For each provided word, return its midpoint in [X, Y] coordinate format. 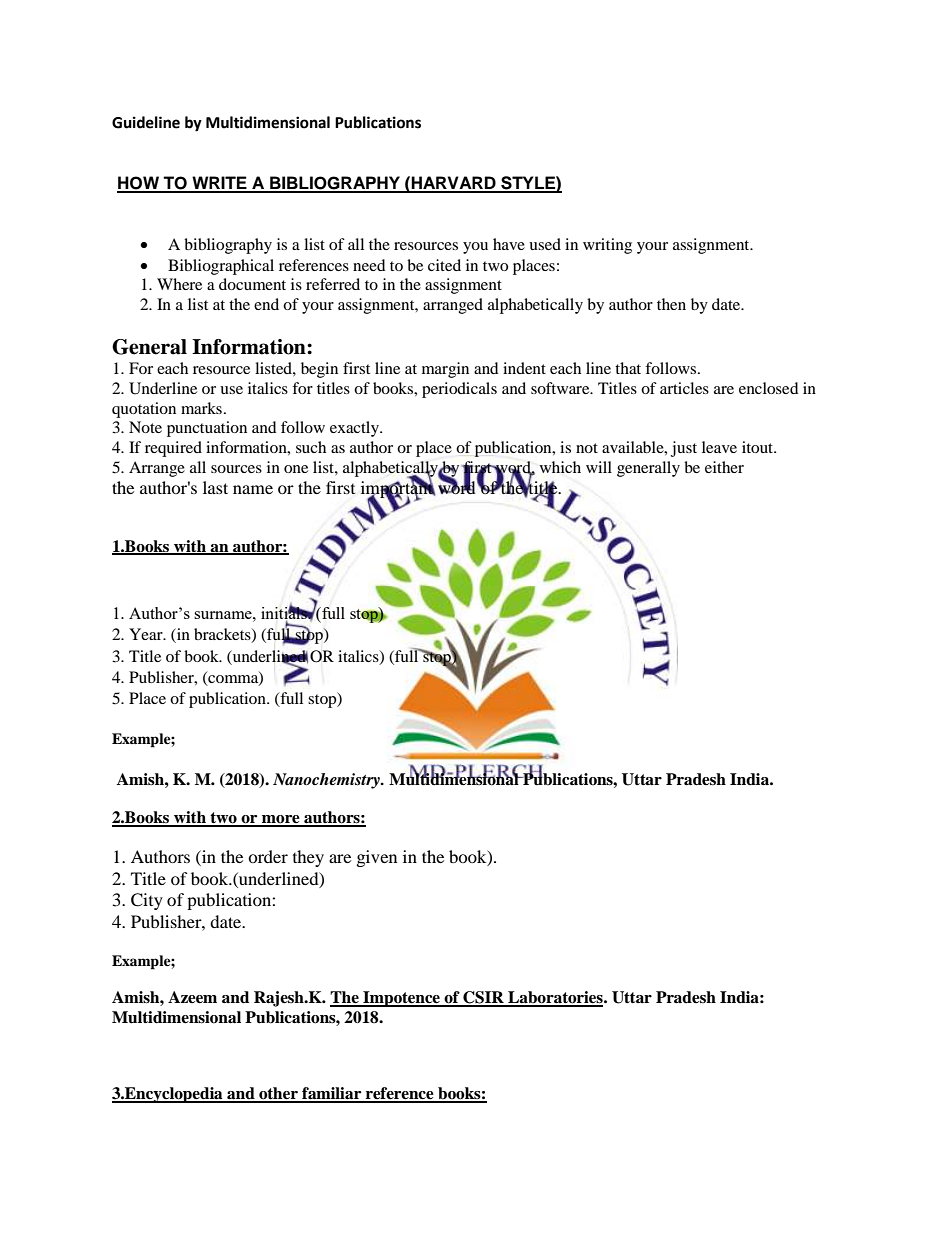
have [509, 244]
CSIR [483, 998]
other [278, 1094]
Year [147, 634]
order [268, 856]
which [560, 467]
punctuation [207, 429]
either [724, 467]
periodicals [459, 390]
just [684, 449]
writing [607, 246]
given [377, 858]
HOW [139, 184]
